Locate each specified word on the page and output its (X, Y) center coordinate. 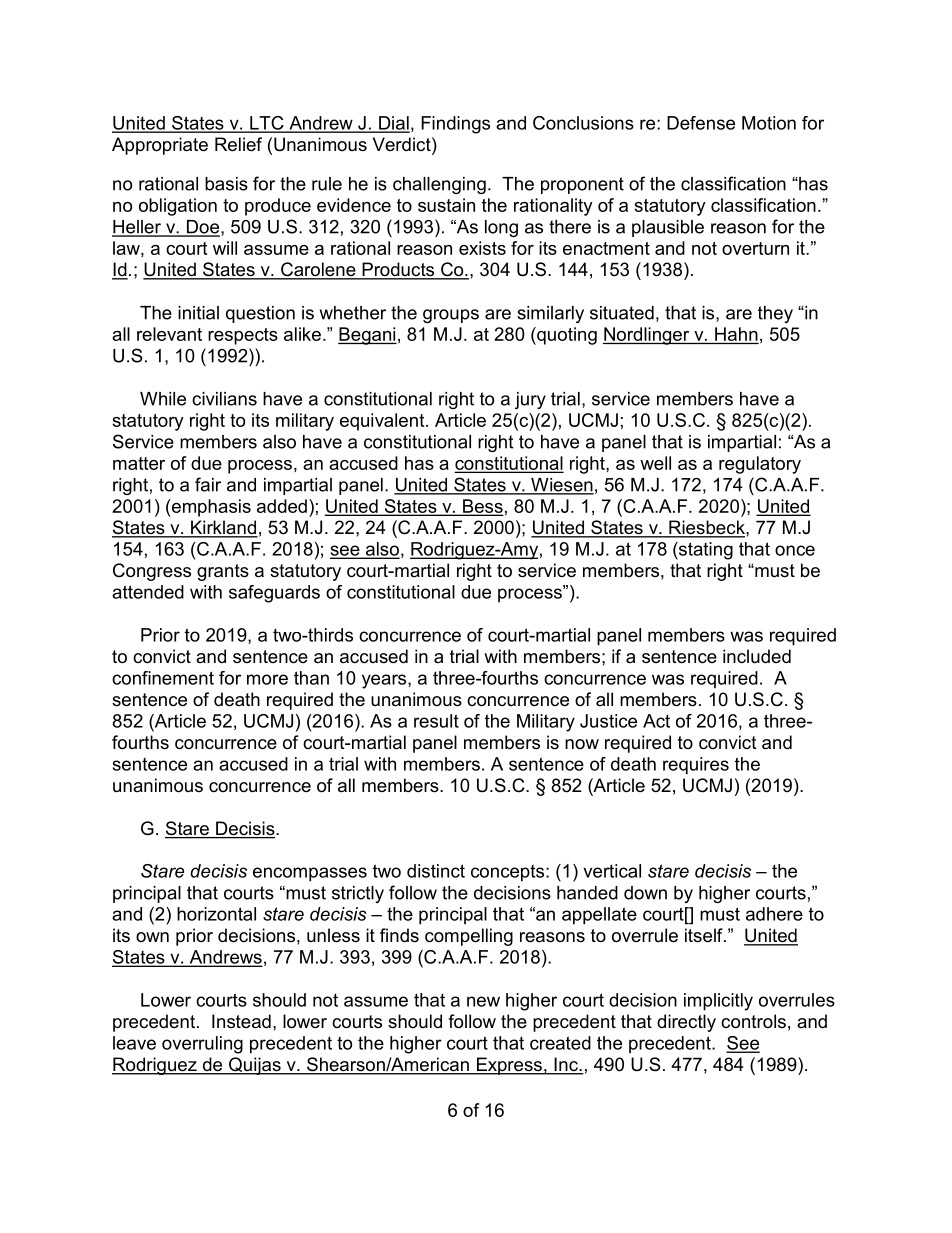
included (757, 656)
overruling (202, 1045)
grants (223, 572)
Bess (482, 507)
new (483, 1001)
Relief (238, 144)
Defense (701, 123)
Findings (455, 125)
